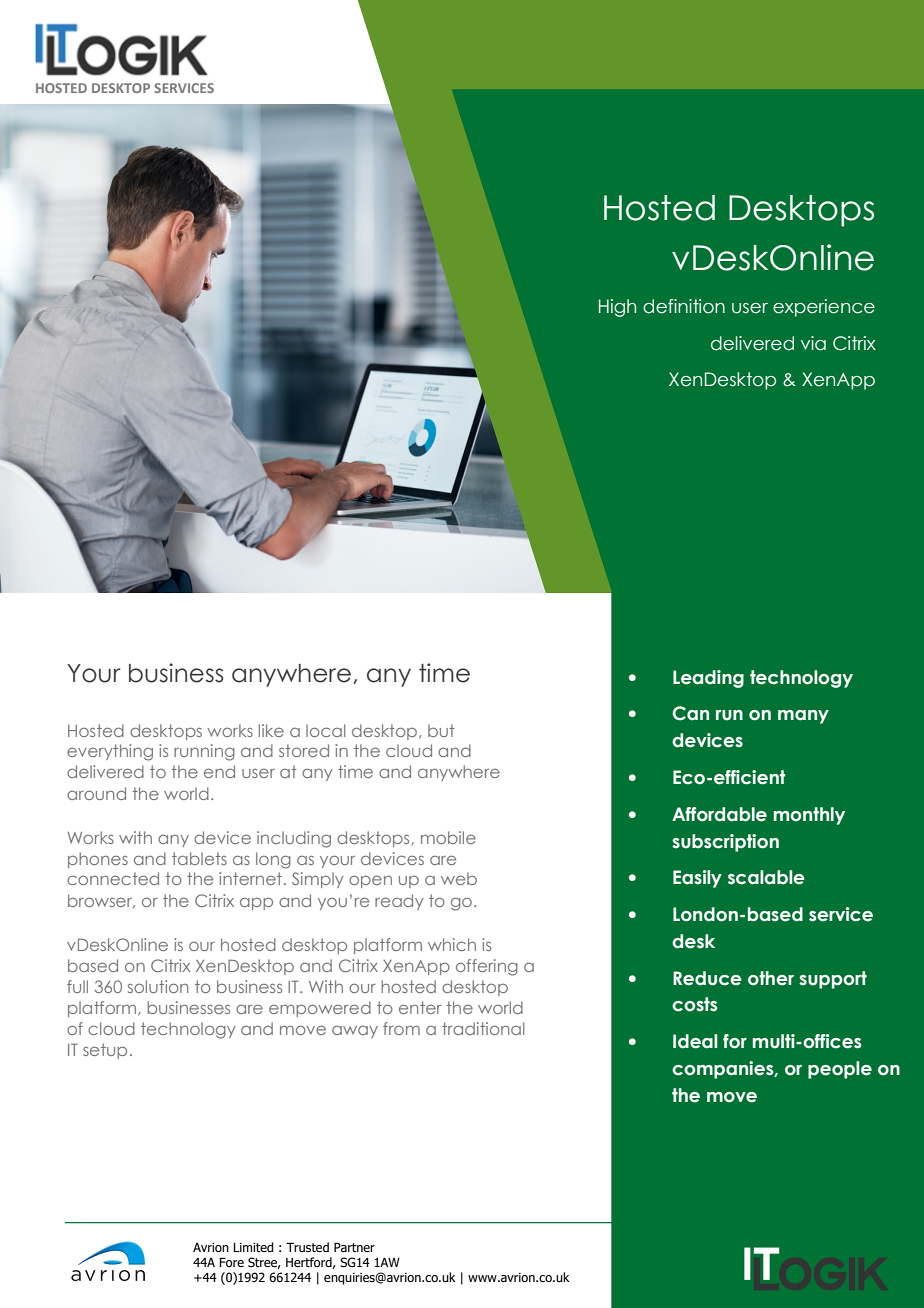 The height and width of the page is (1308, 924). I want to click on High, so click(617, 308).
